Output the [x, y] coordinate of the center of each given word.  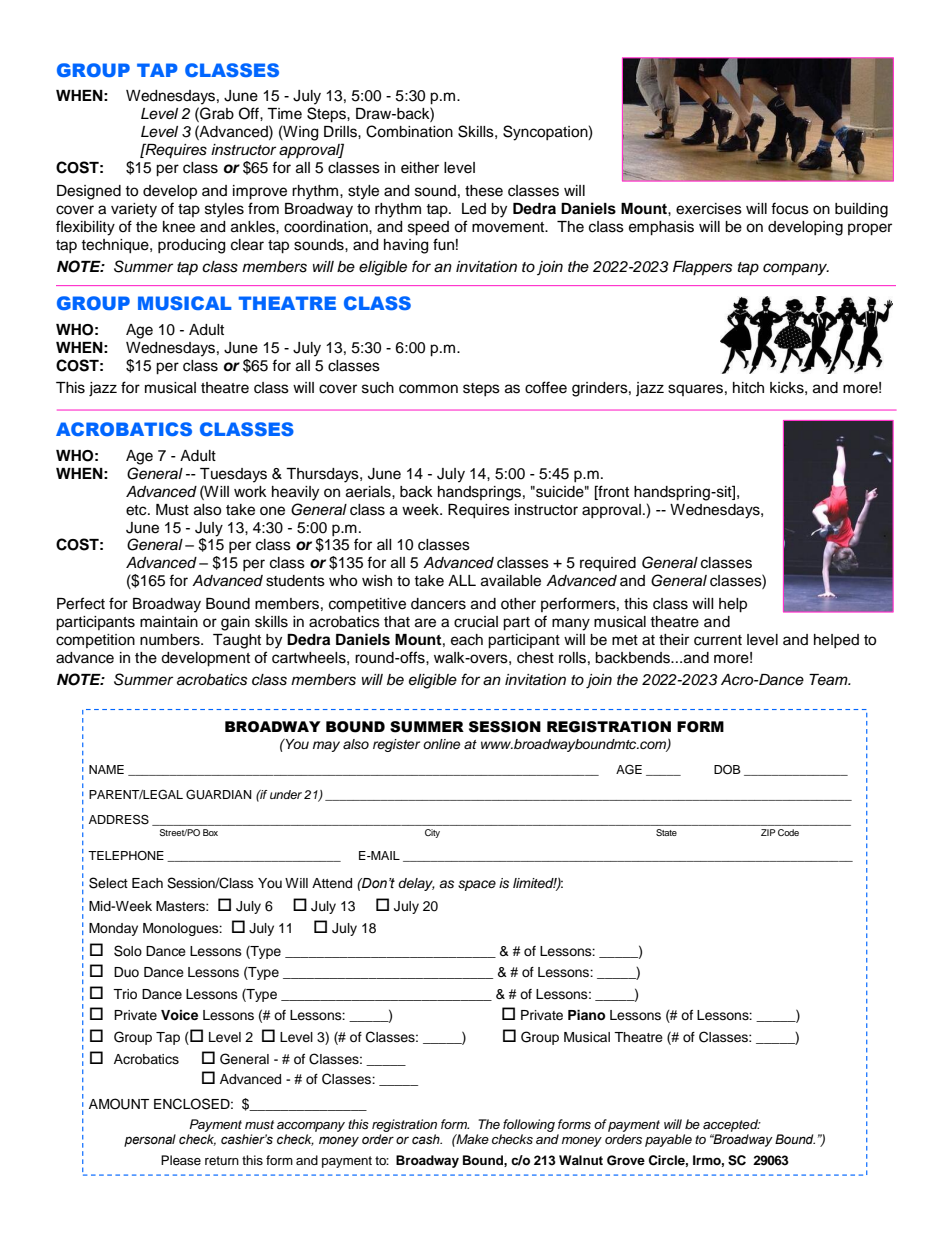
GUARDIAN [219, 795]
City [432, 833]
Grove [626, 1160]
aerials [369, 492]
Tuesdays [233, 475]
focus [790, 208]
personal [150, 1140]
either [420, 168]
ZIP [768, 832]
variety [134, 210]
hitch [748, 388]
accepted [731, 1125]
